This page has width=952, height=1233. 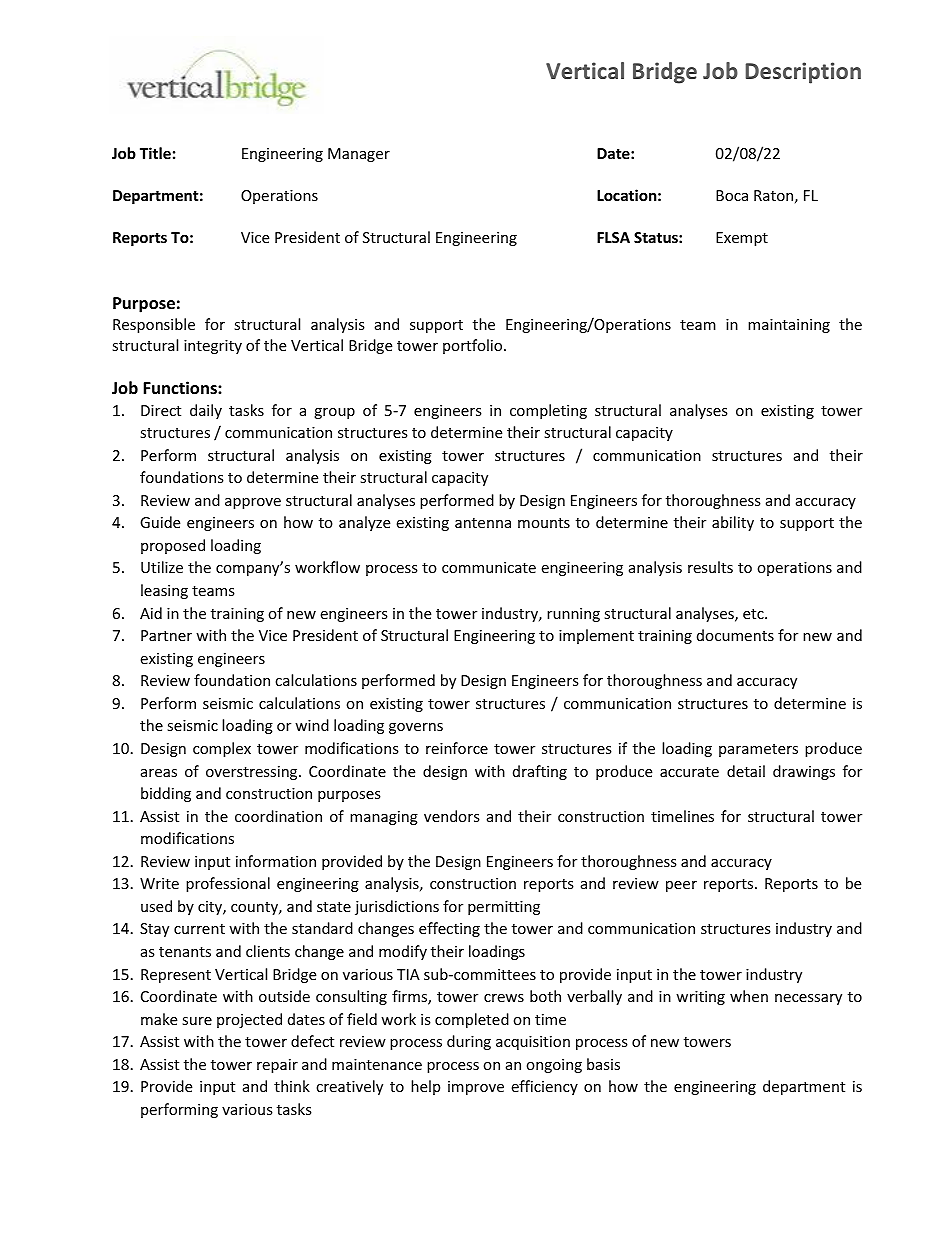 What do you see at coordinates (504, 908) in the page?
I see `permitting` at bounding box center [504, 908].
